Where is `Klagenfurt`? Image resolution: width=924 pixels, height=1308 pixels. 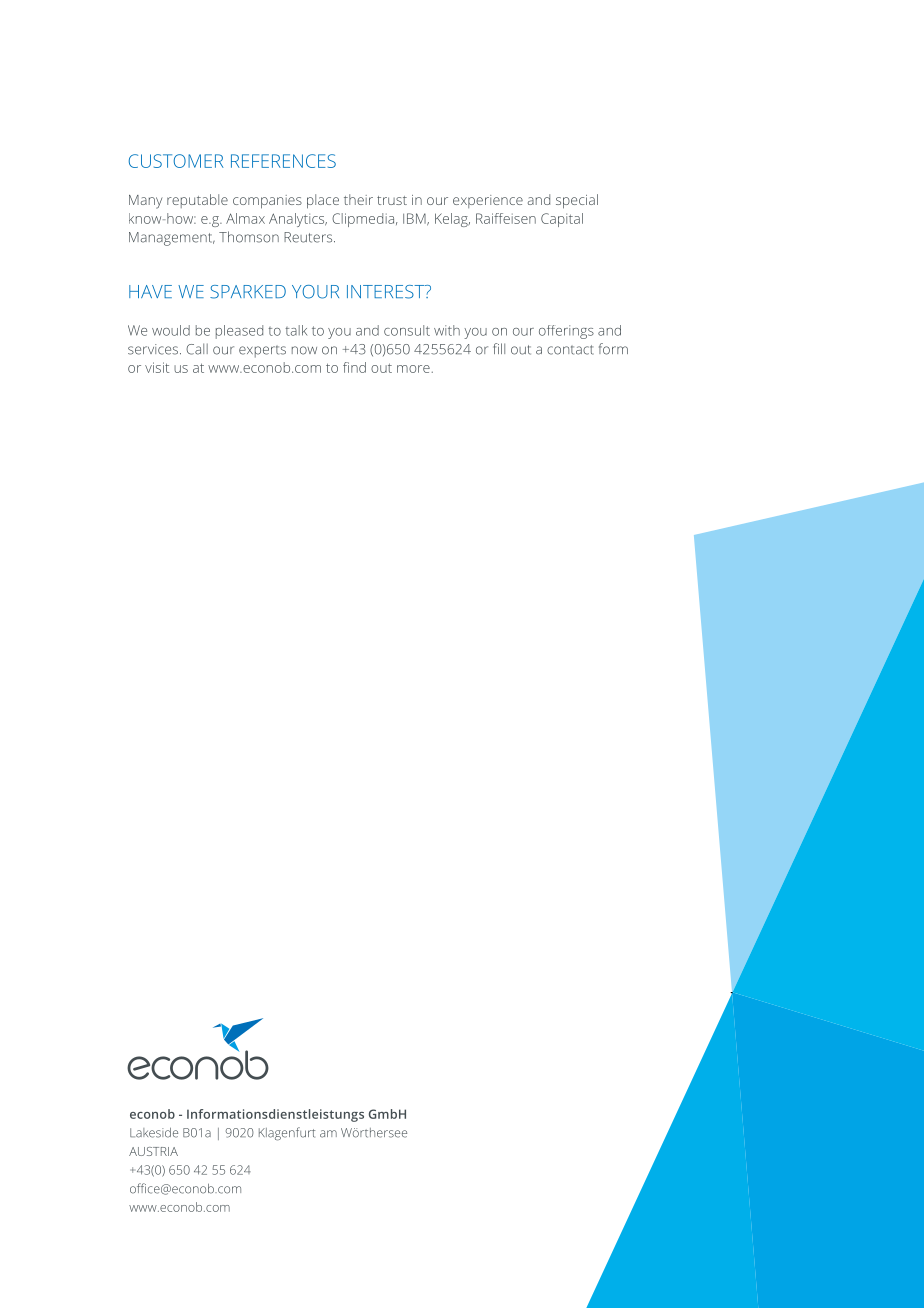 Klagenfurt is located at coordinates (287, 1134).
